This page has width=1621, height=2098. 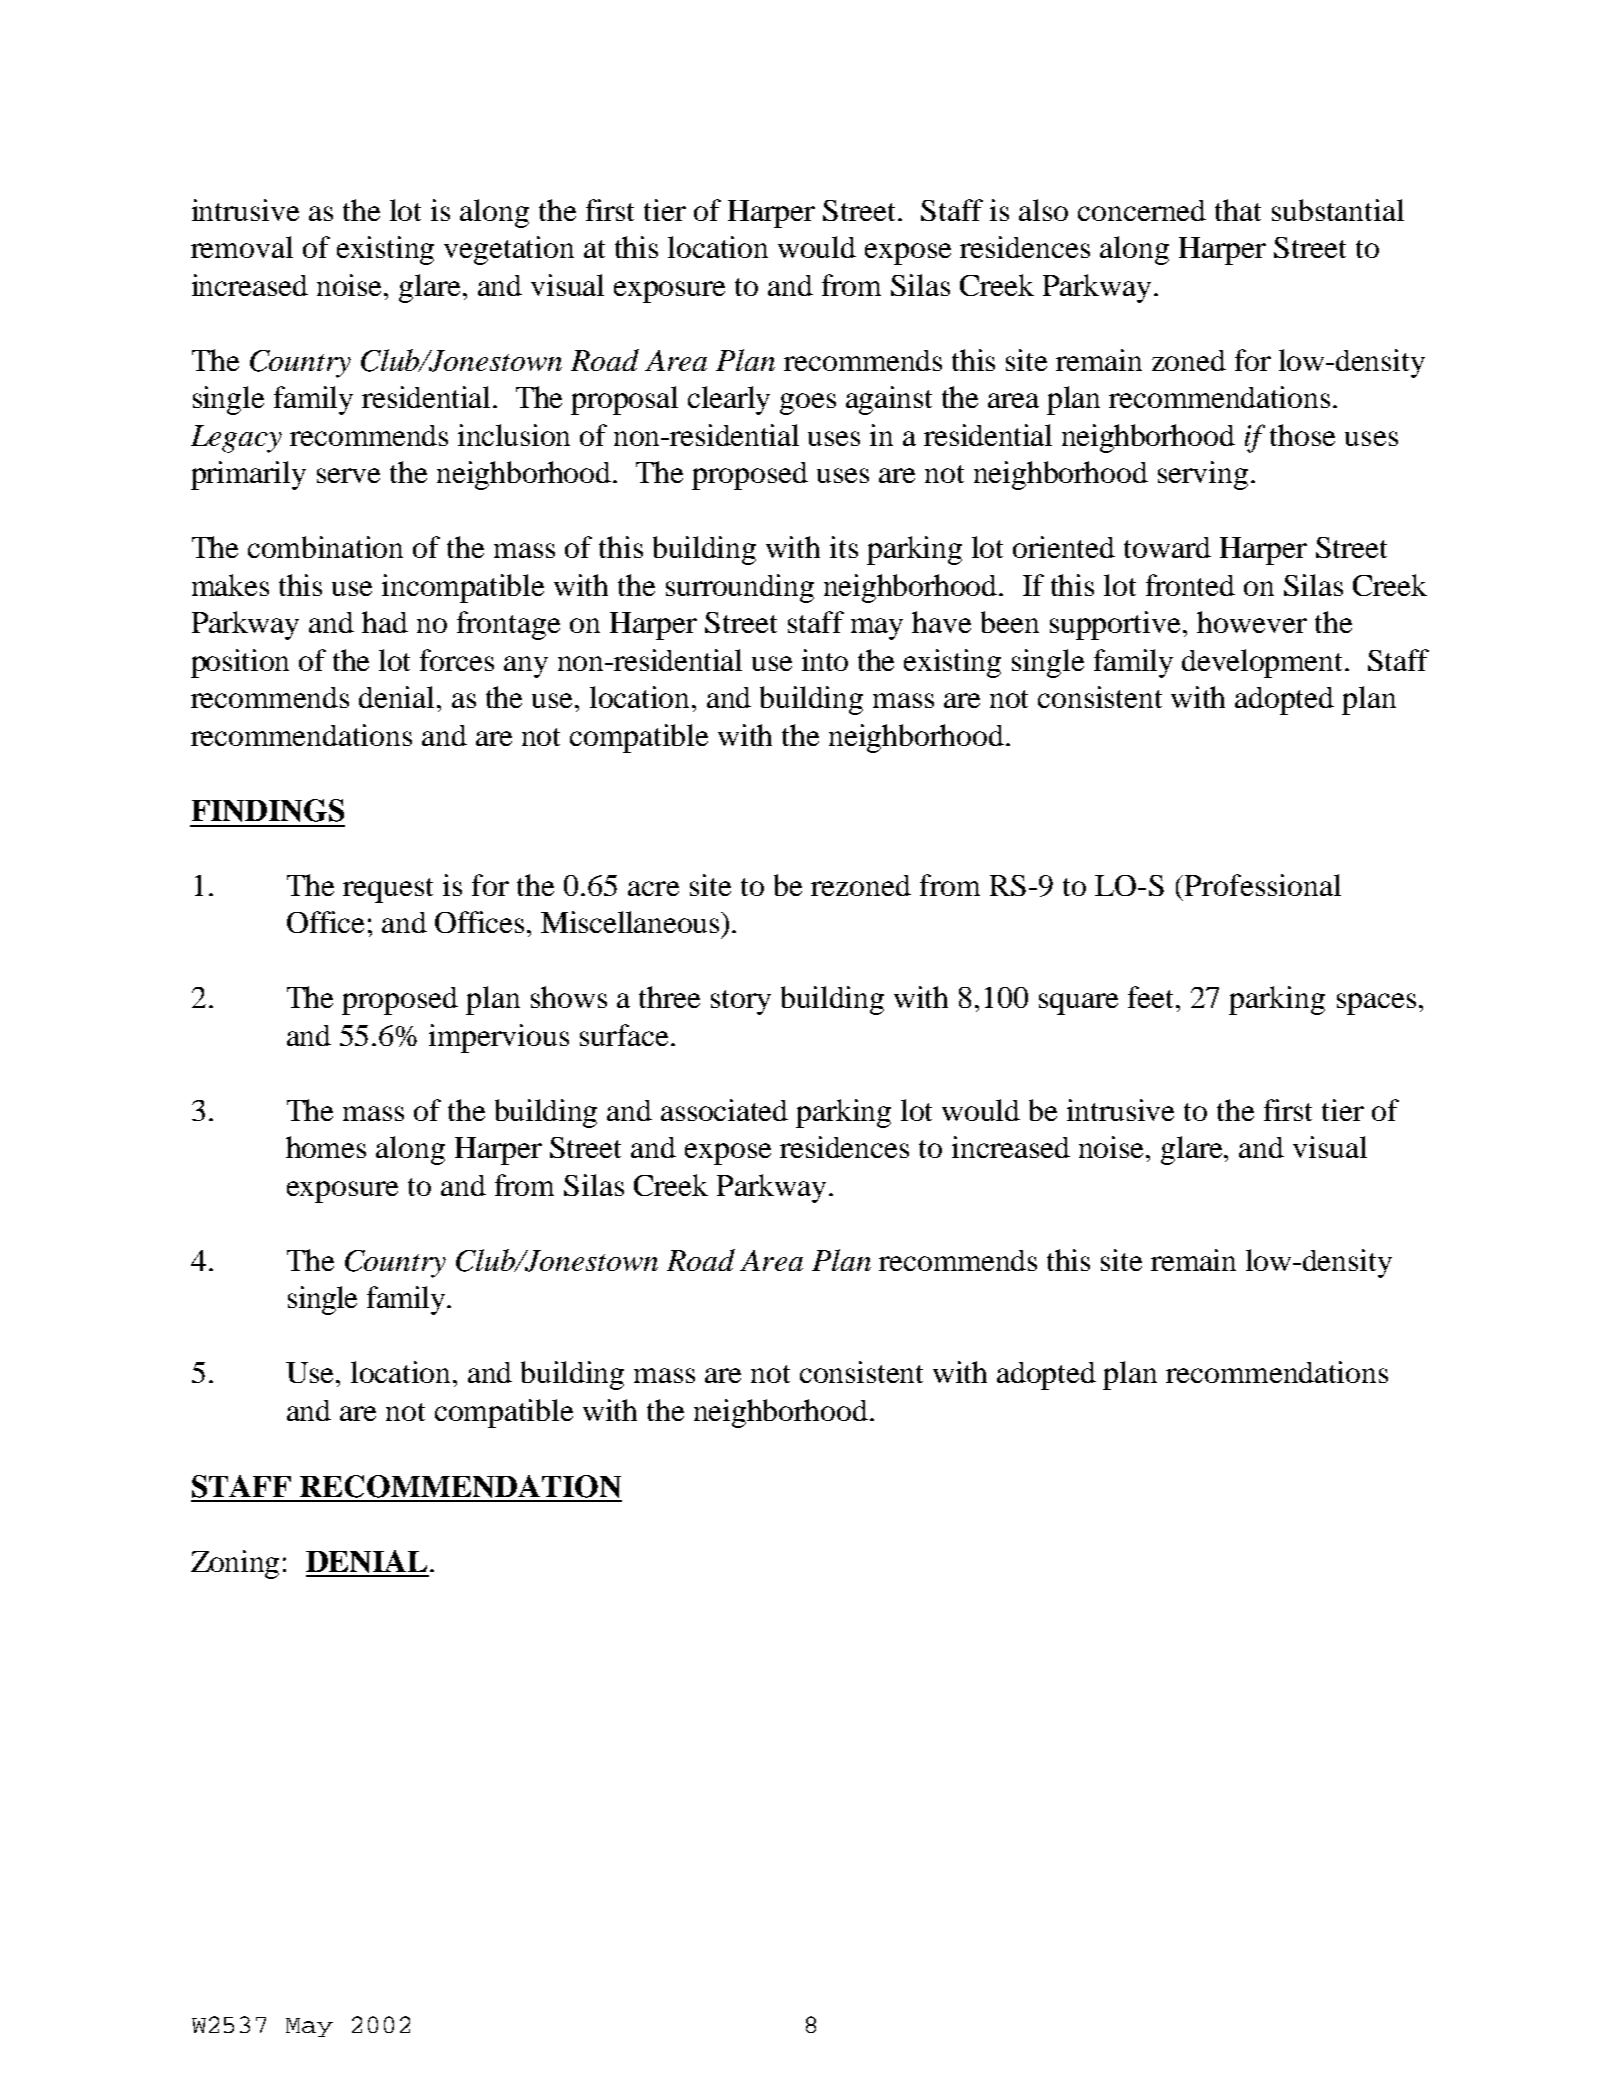 What do you see at coordinates (1152, 997) in the page?
I see `feet` at bounding box center [1152, 997].
